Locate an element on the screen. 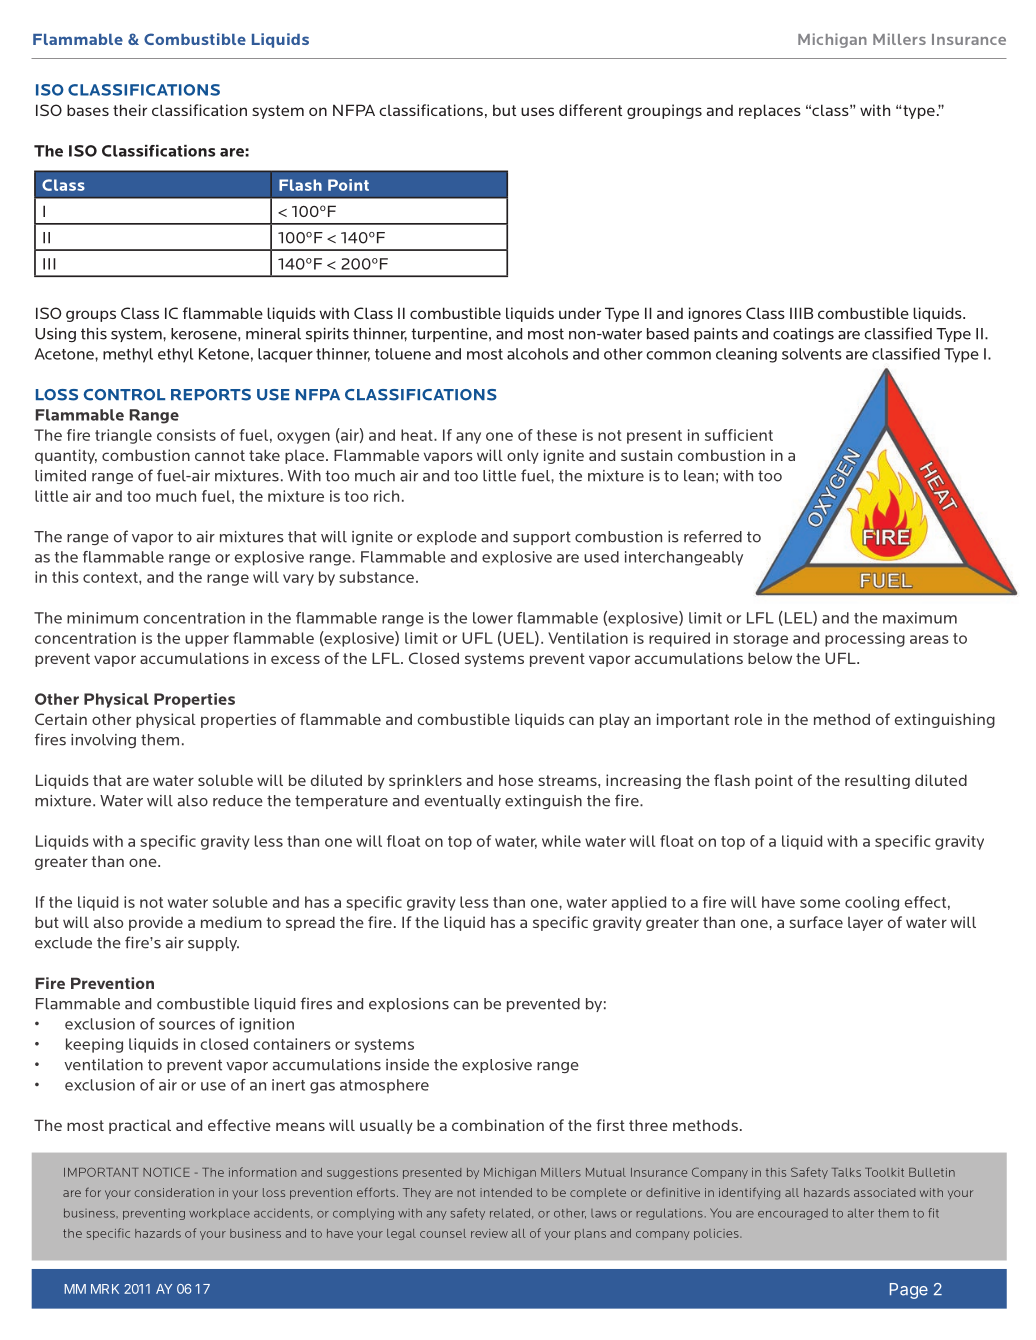 The image size is (1036, 1340). hose is located at coordinates (516, 780).
